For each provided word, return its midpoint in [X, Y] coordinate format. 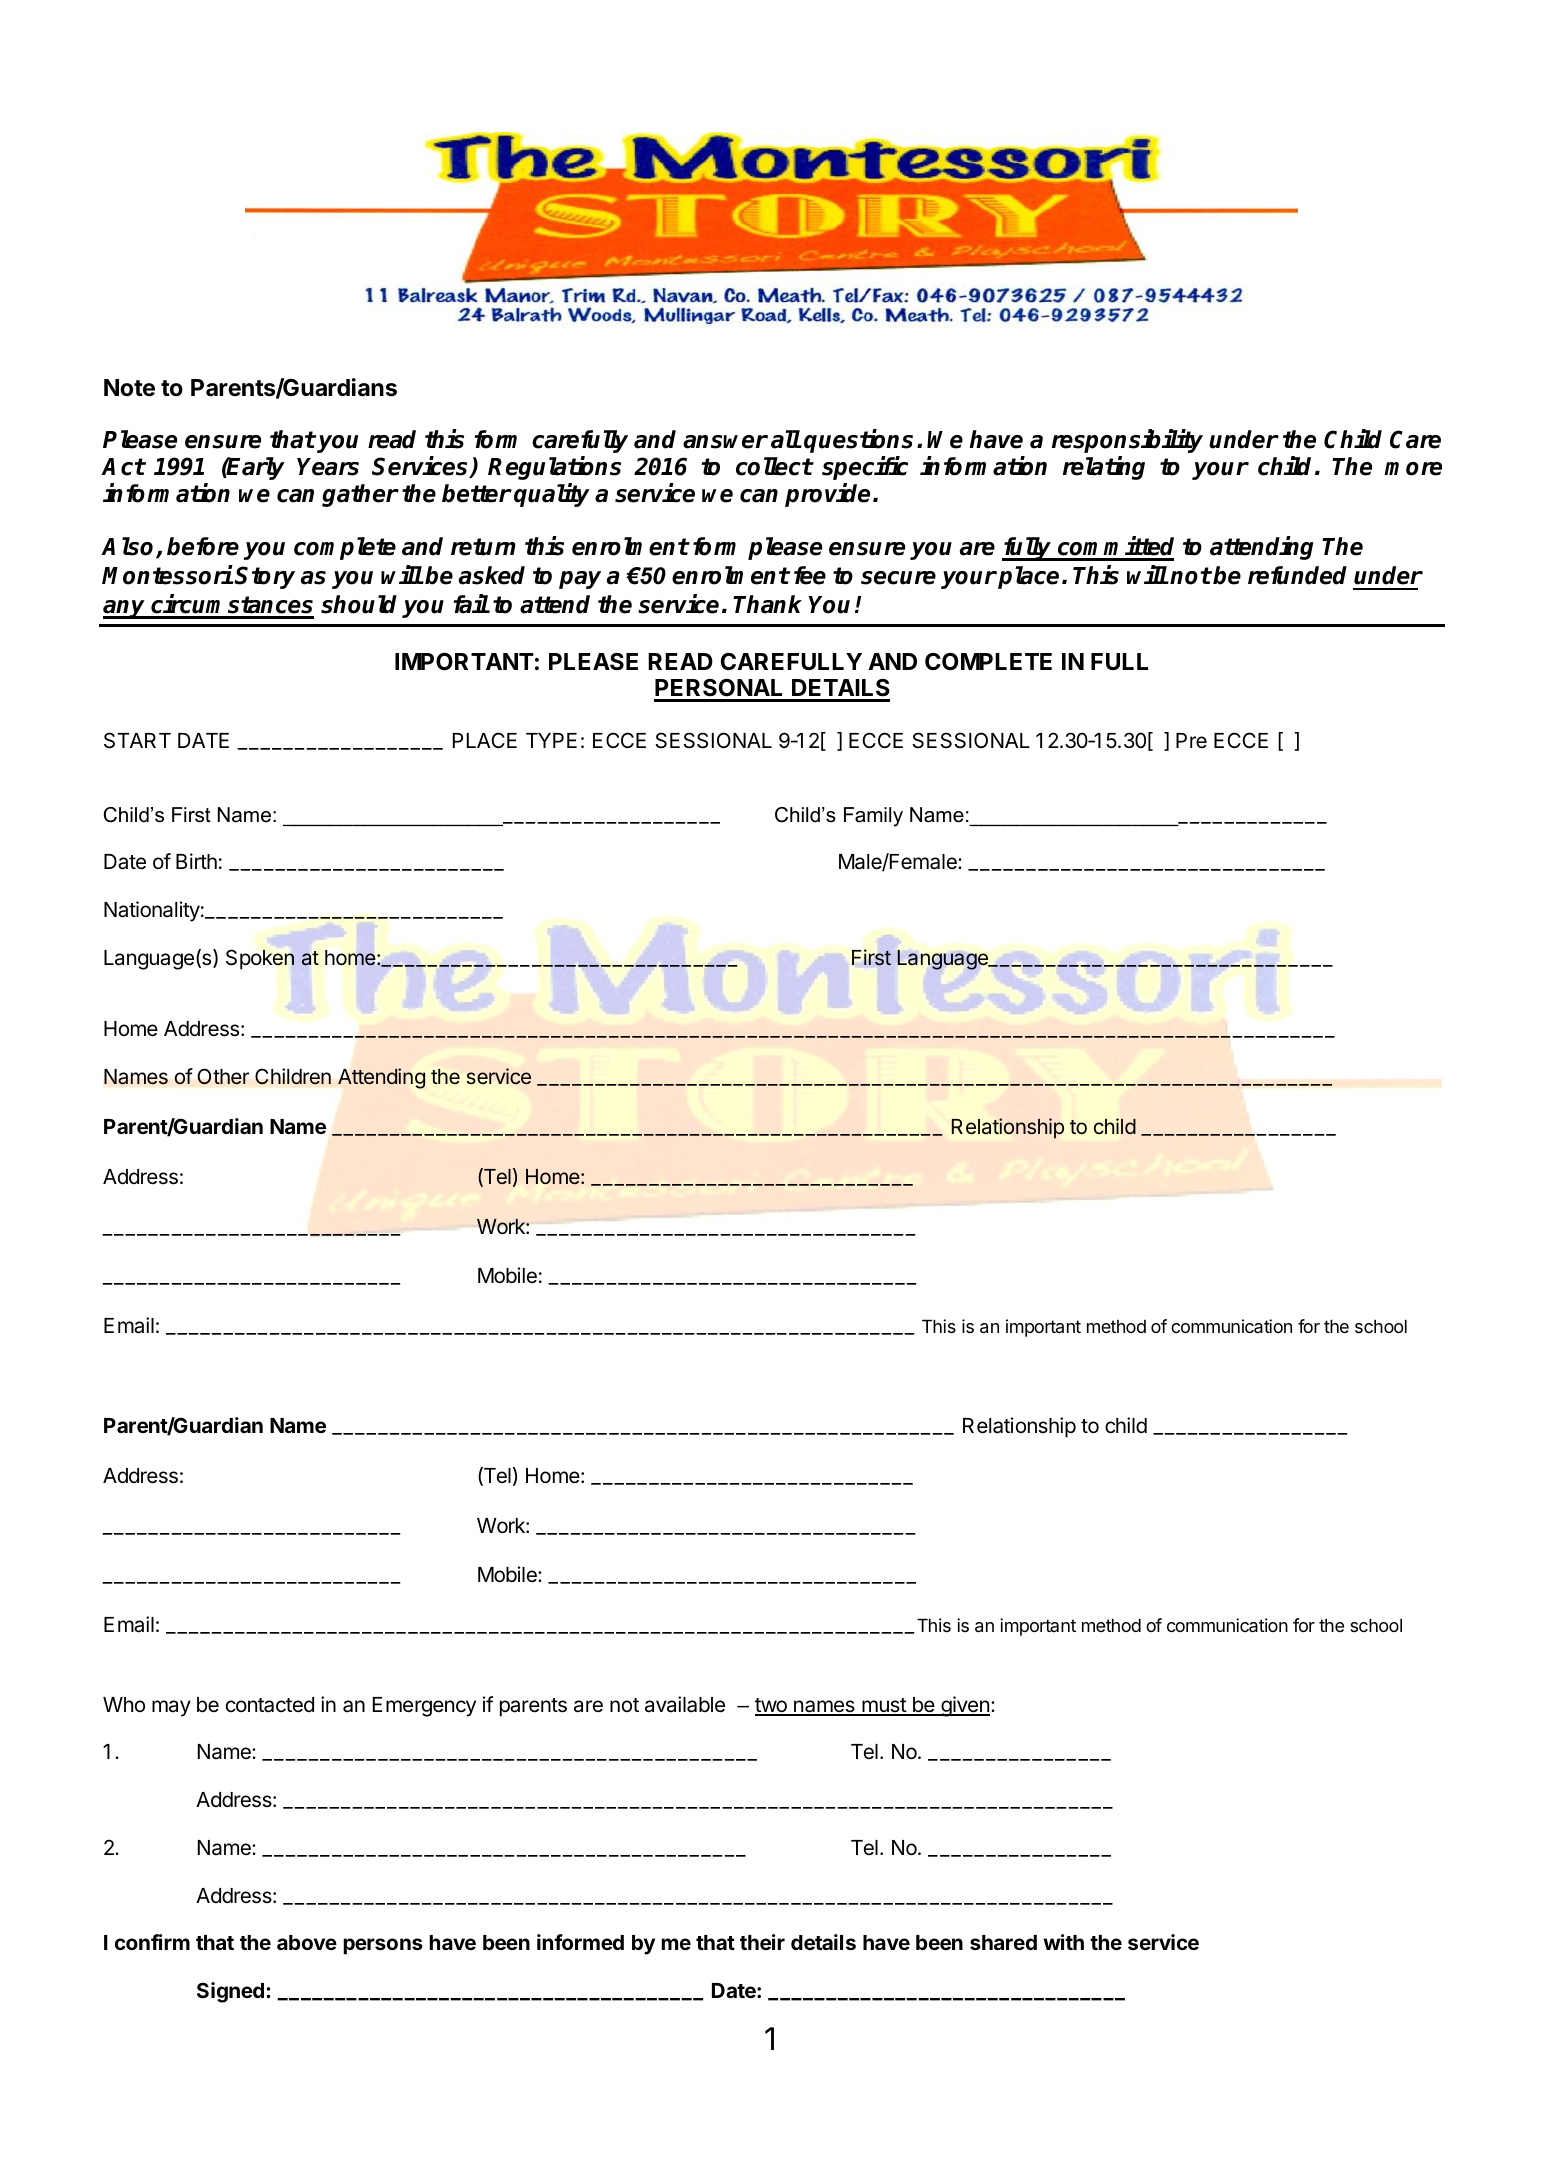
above [307, 1942]
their [762, 1942]
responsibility [1127, 441]
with [1063, 1942]
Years [328, 467]
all [786, 439]
